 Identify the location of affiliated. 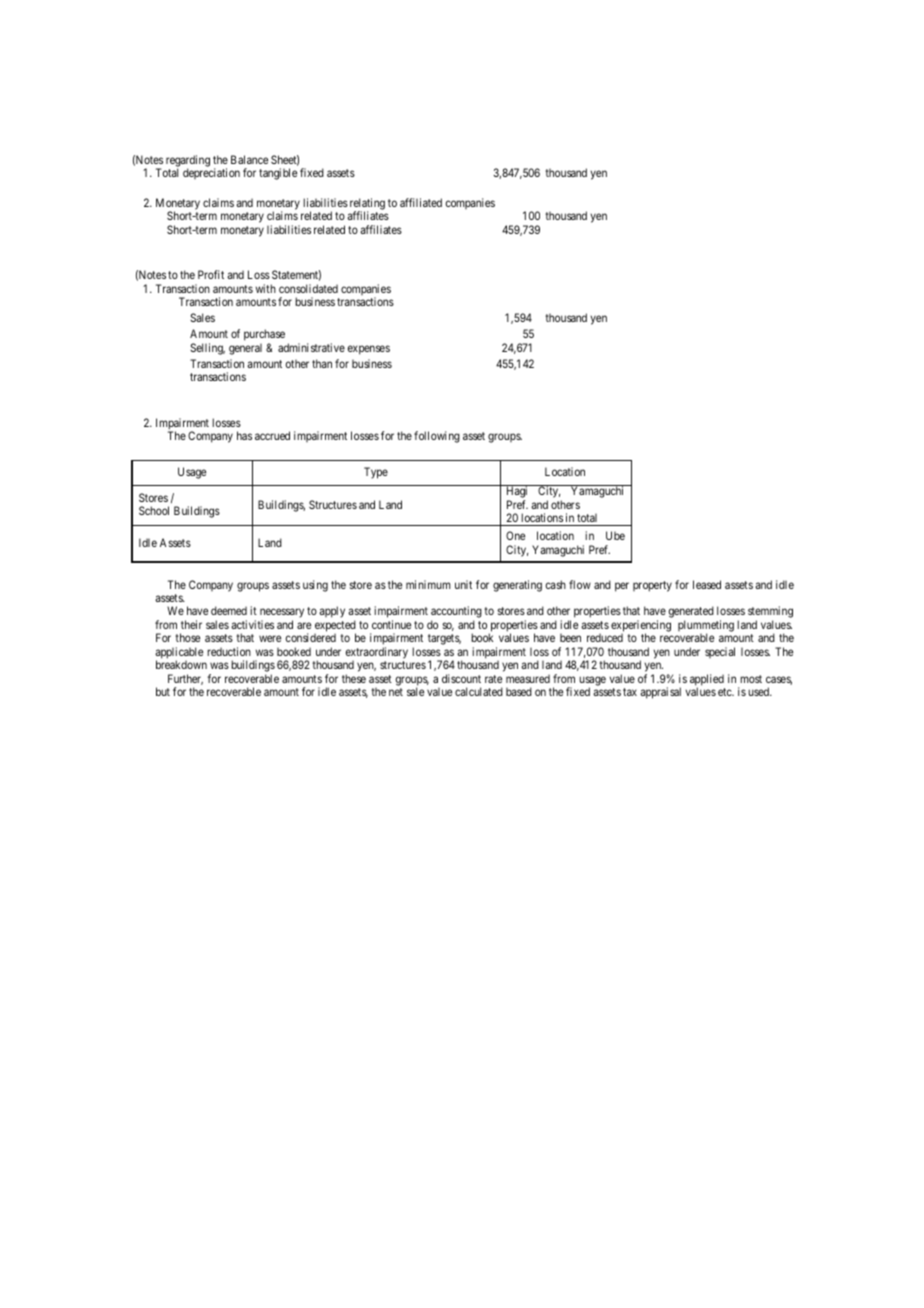
(421, 202).
